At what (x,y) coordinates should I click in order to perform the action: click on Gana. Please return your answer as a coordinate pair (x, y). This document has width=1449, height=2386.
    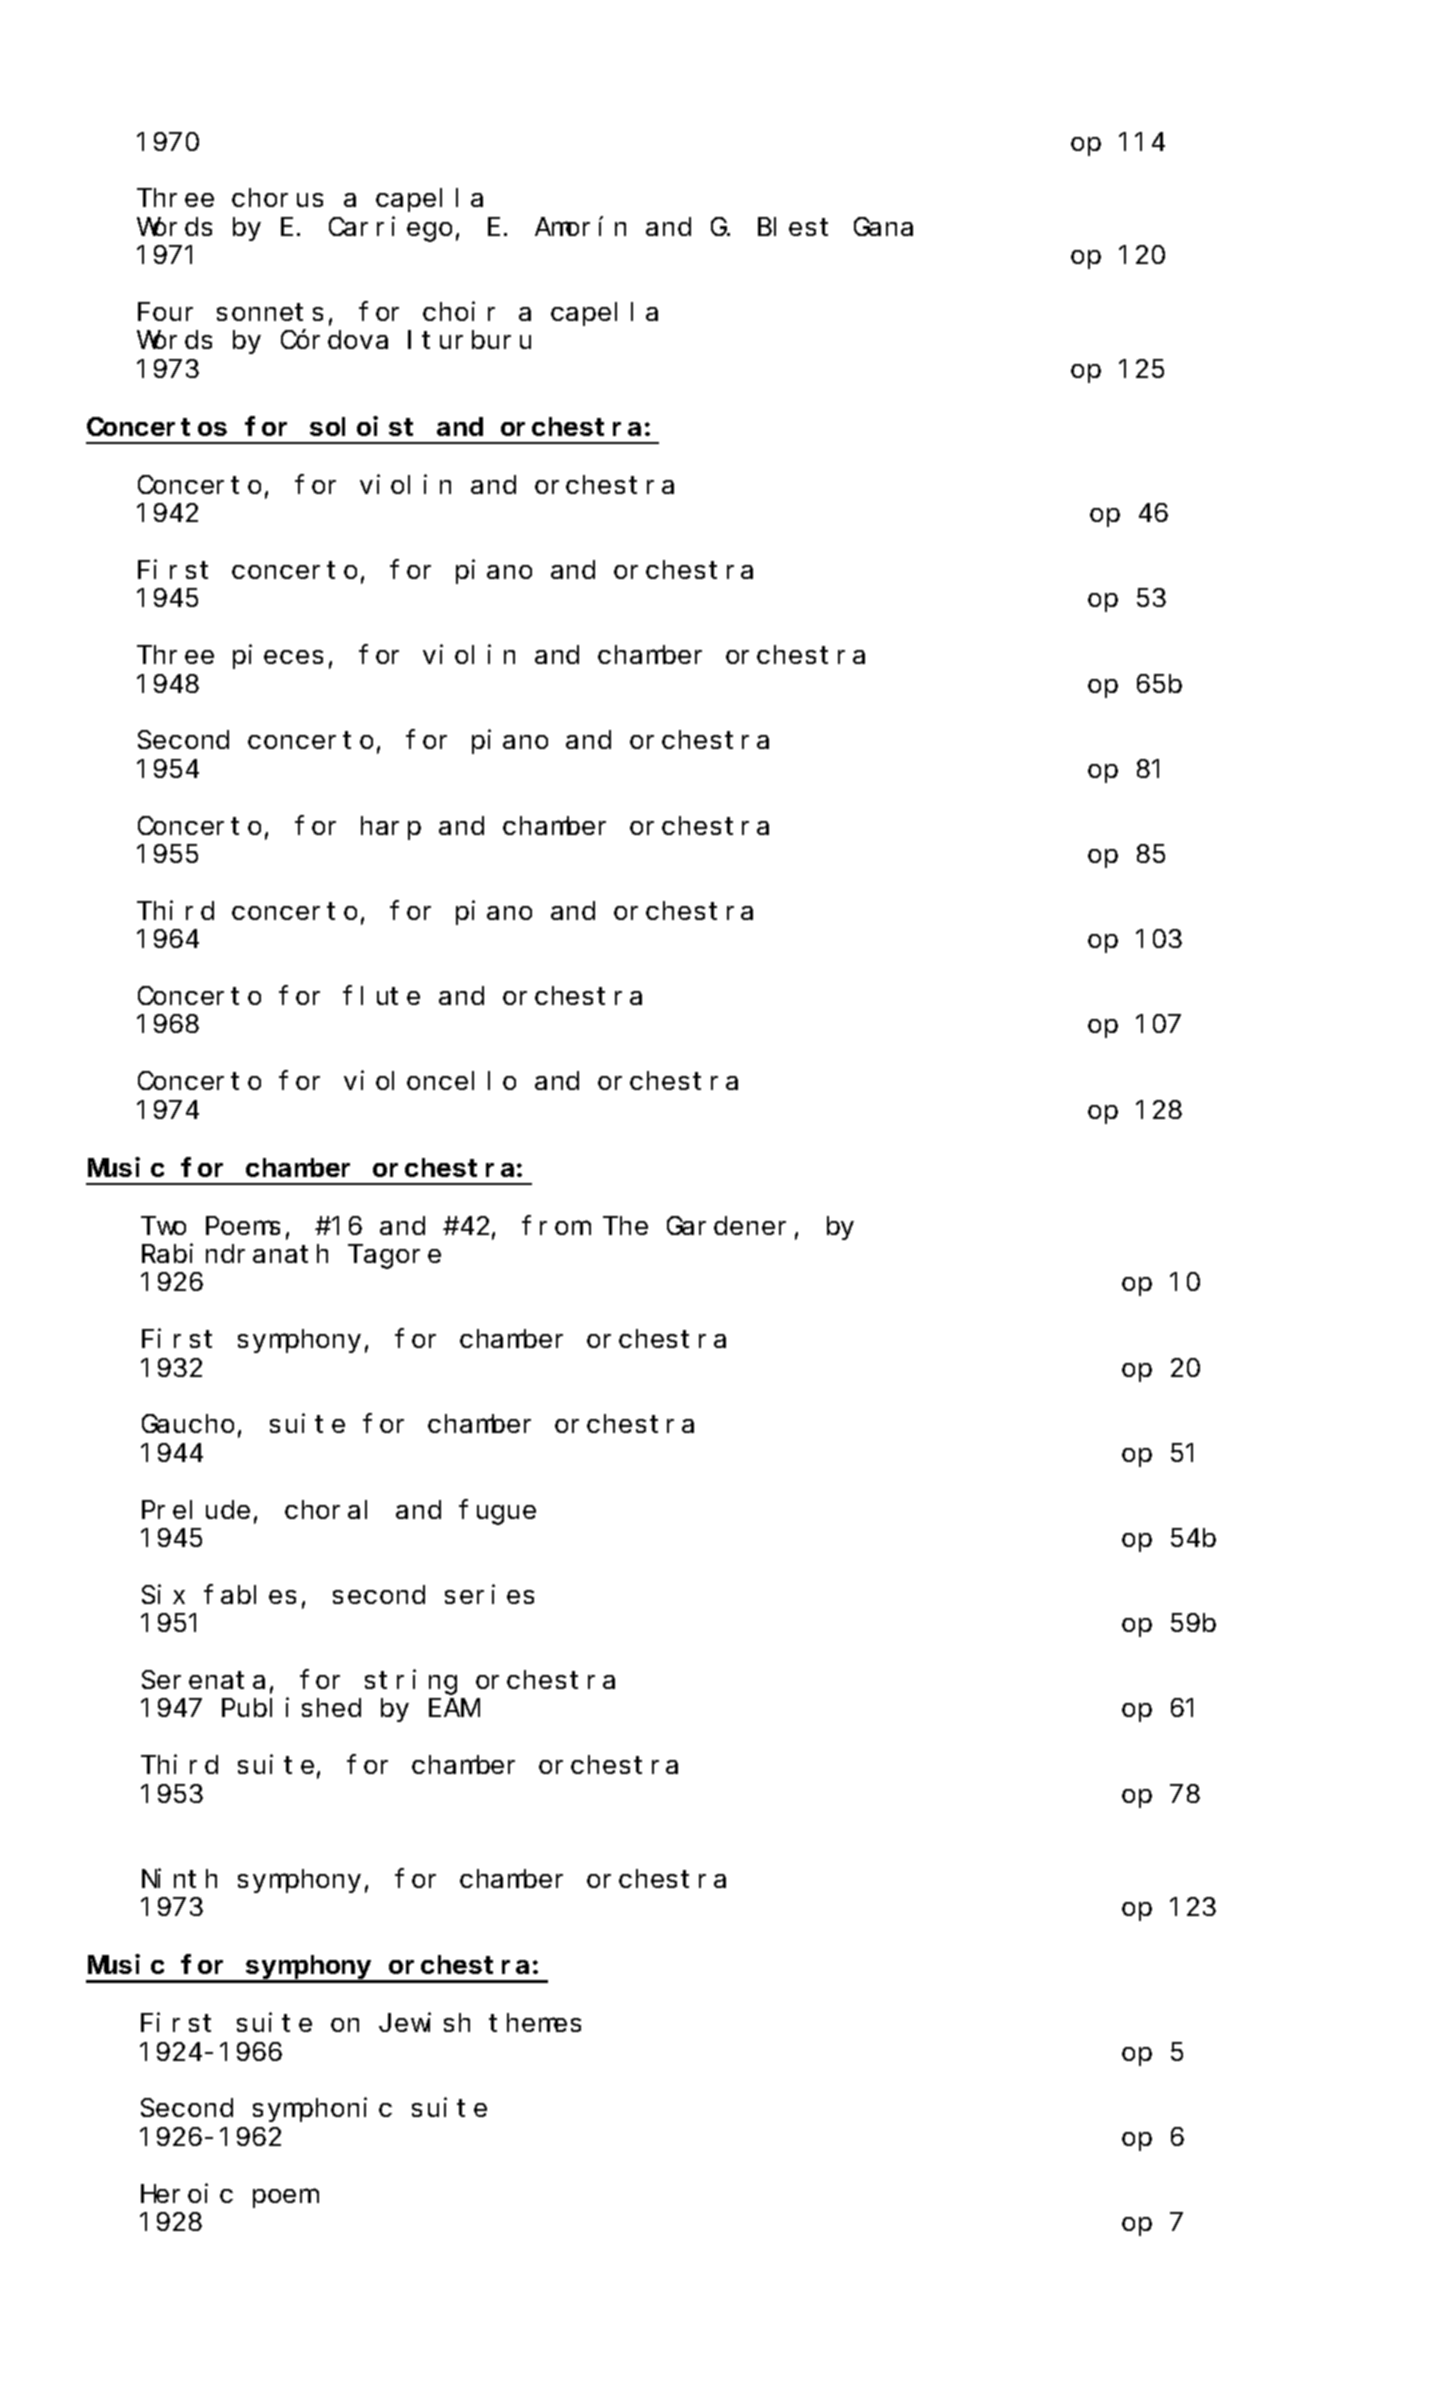
    Looking at the image, I should click on (883, 227).
